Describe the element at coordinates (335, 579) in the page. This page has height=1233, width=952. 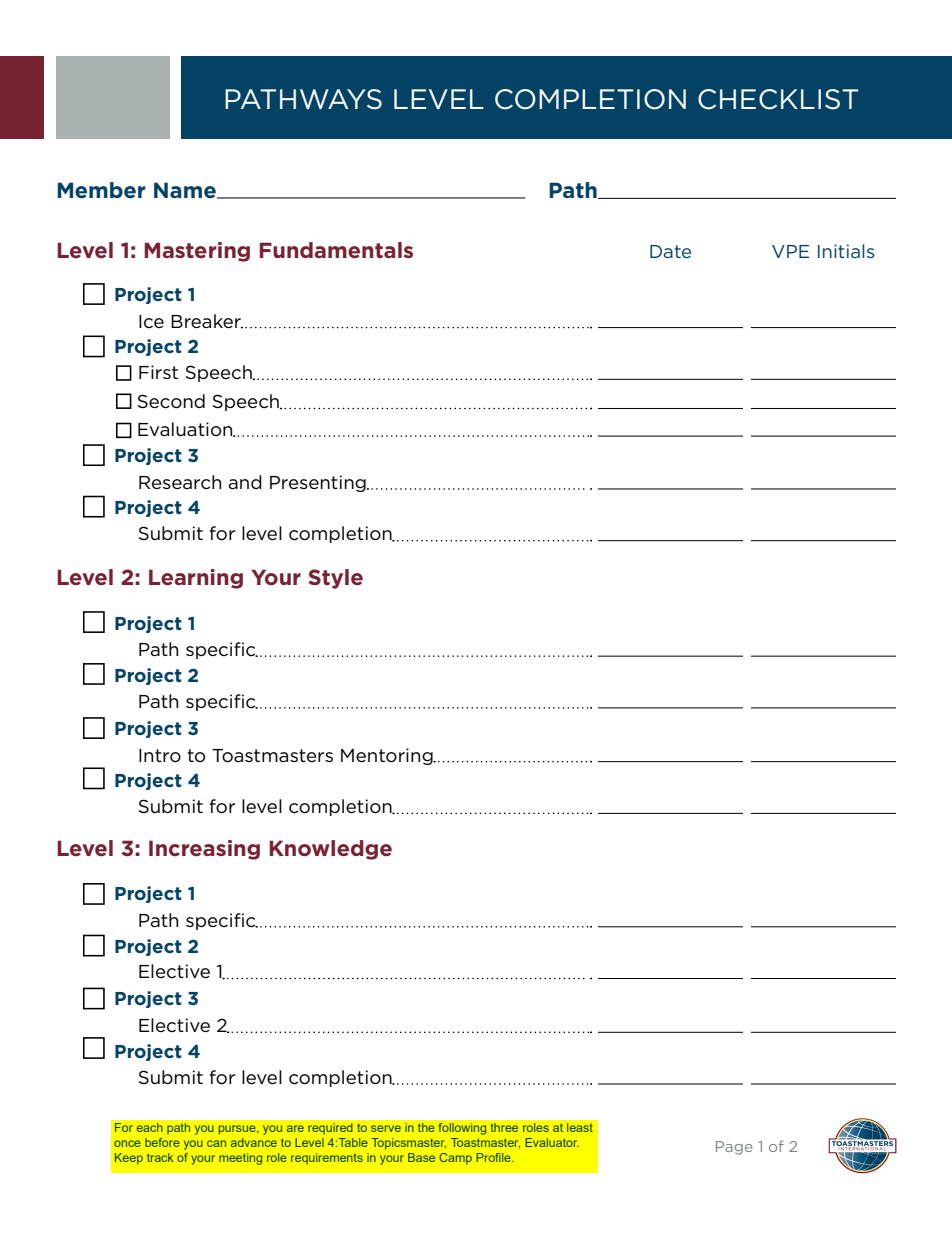
I see `Style` at that location.
